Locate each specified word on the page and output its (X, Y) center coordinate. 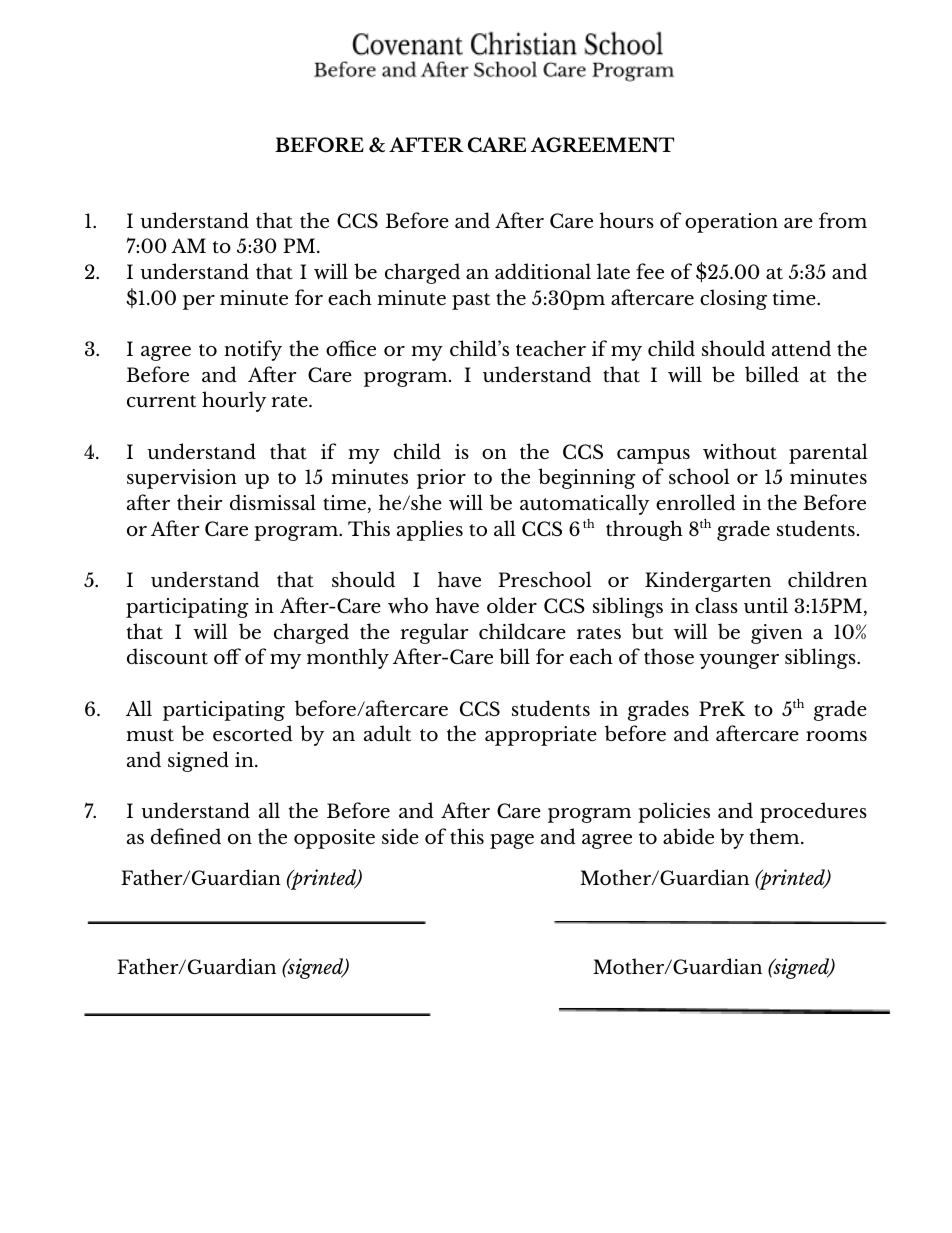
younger (739, 661)
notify (253, 350)
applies (430, 530)
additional (543, 271)
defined (186, 836)
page (512, 841)
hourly (234, 401)
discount (167, 656)
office (351, 348)
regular (434, 633)
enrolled (696, 502)
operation (731, 223)
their (199, 502)
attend (801, 348)
